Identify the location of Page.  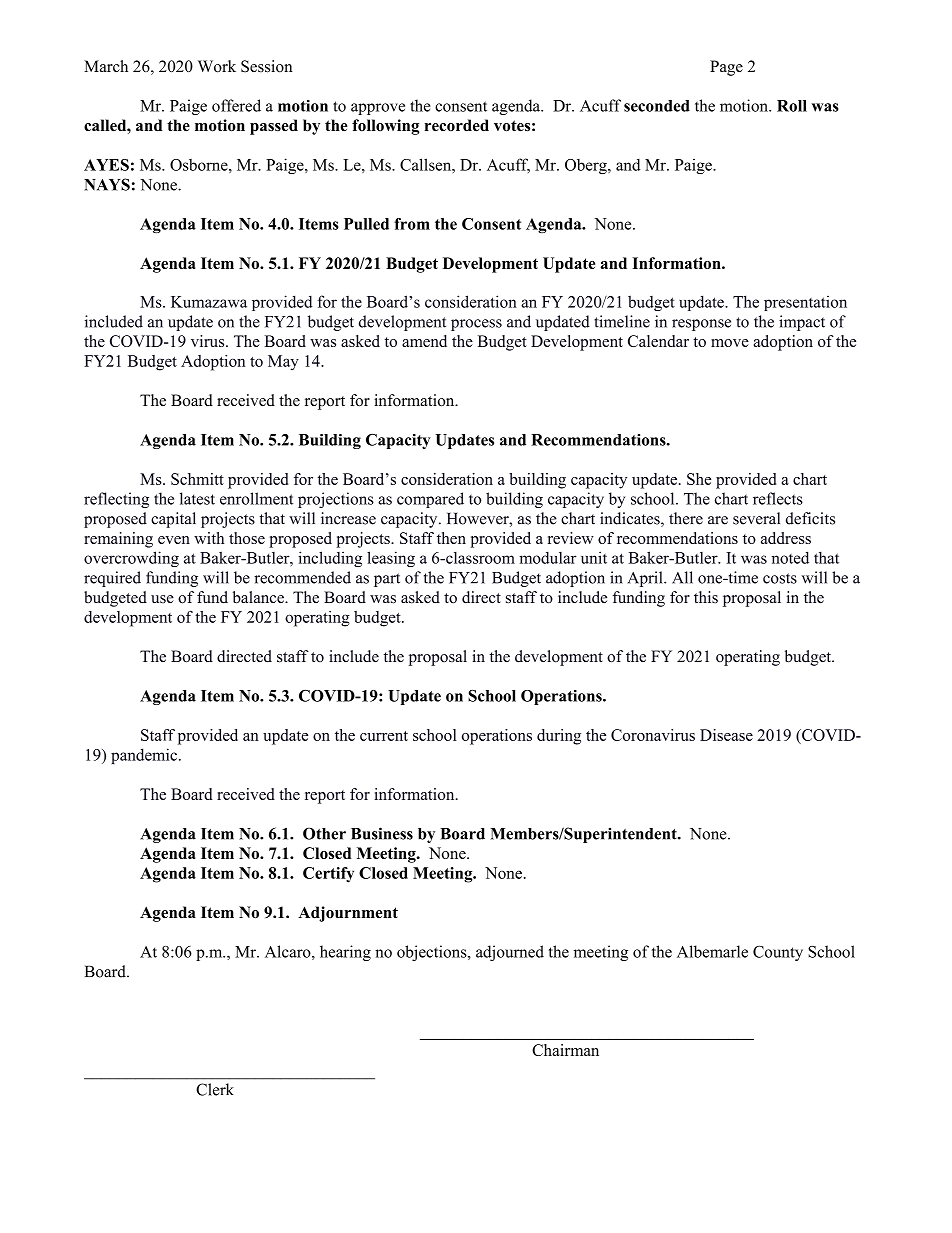
(726, 68).
